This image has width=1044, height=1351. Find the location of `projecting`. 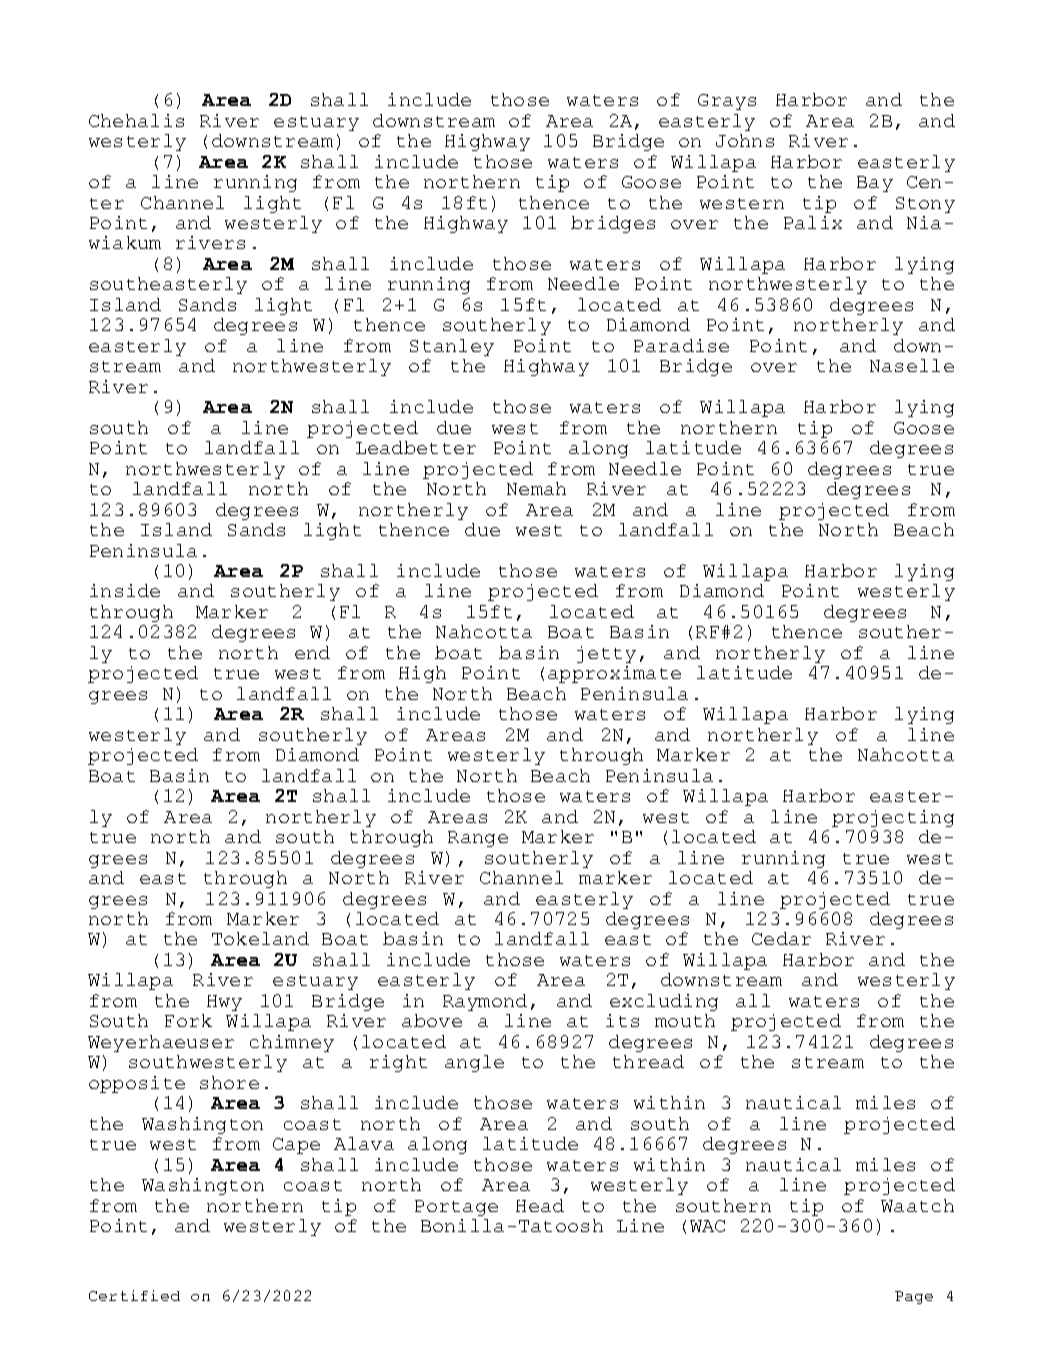

projecting is located at coordinates (893, 818).
